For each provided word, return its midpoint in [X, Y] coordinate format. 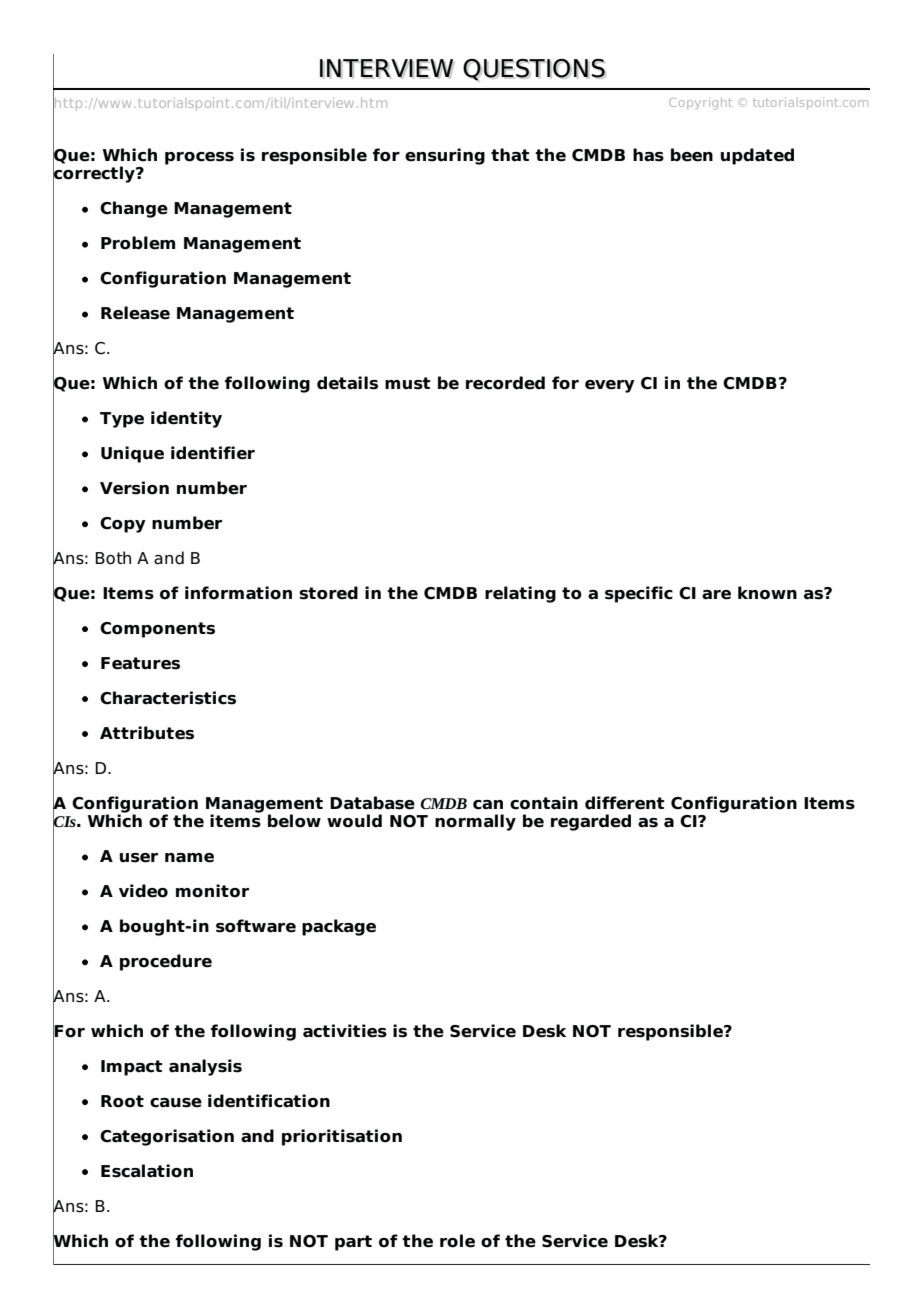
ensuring [445, 156]
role [457, 1241]
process [199, 158]
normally [475, 822]
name [189, 858]
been [692, 155]
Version [134, 488]
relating [520, 594]
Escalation [147, 1171]
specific [639, 594]
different [625, 803]
